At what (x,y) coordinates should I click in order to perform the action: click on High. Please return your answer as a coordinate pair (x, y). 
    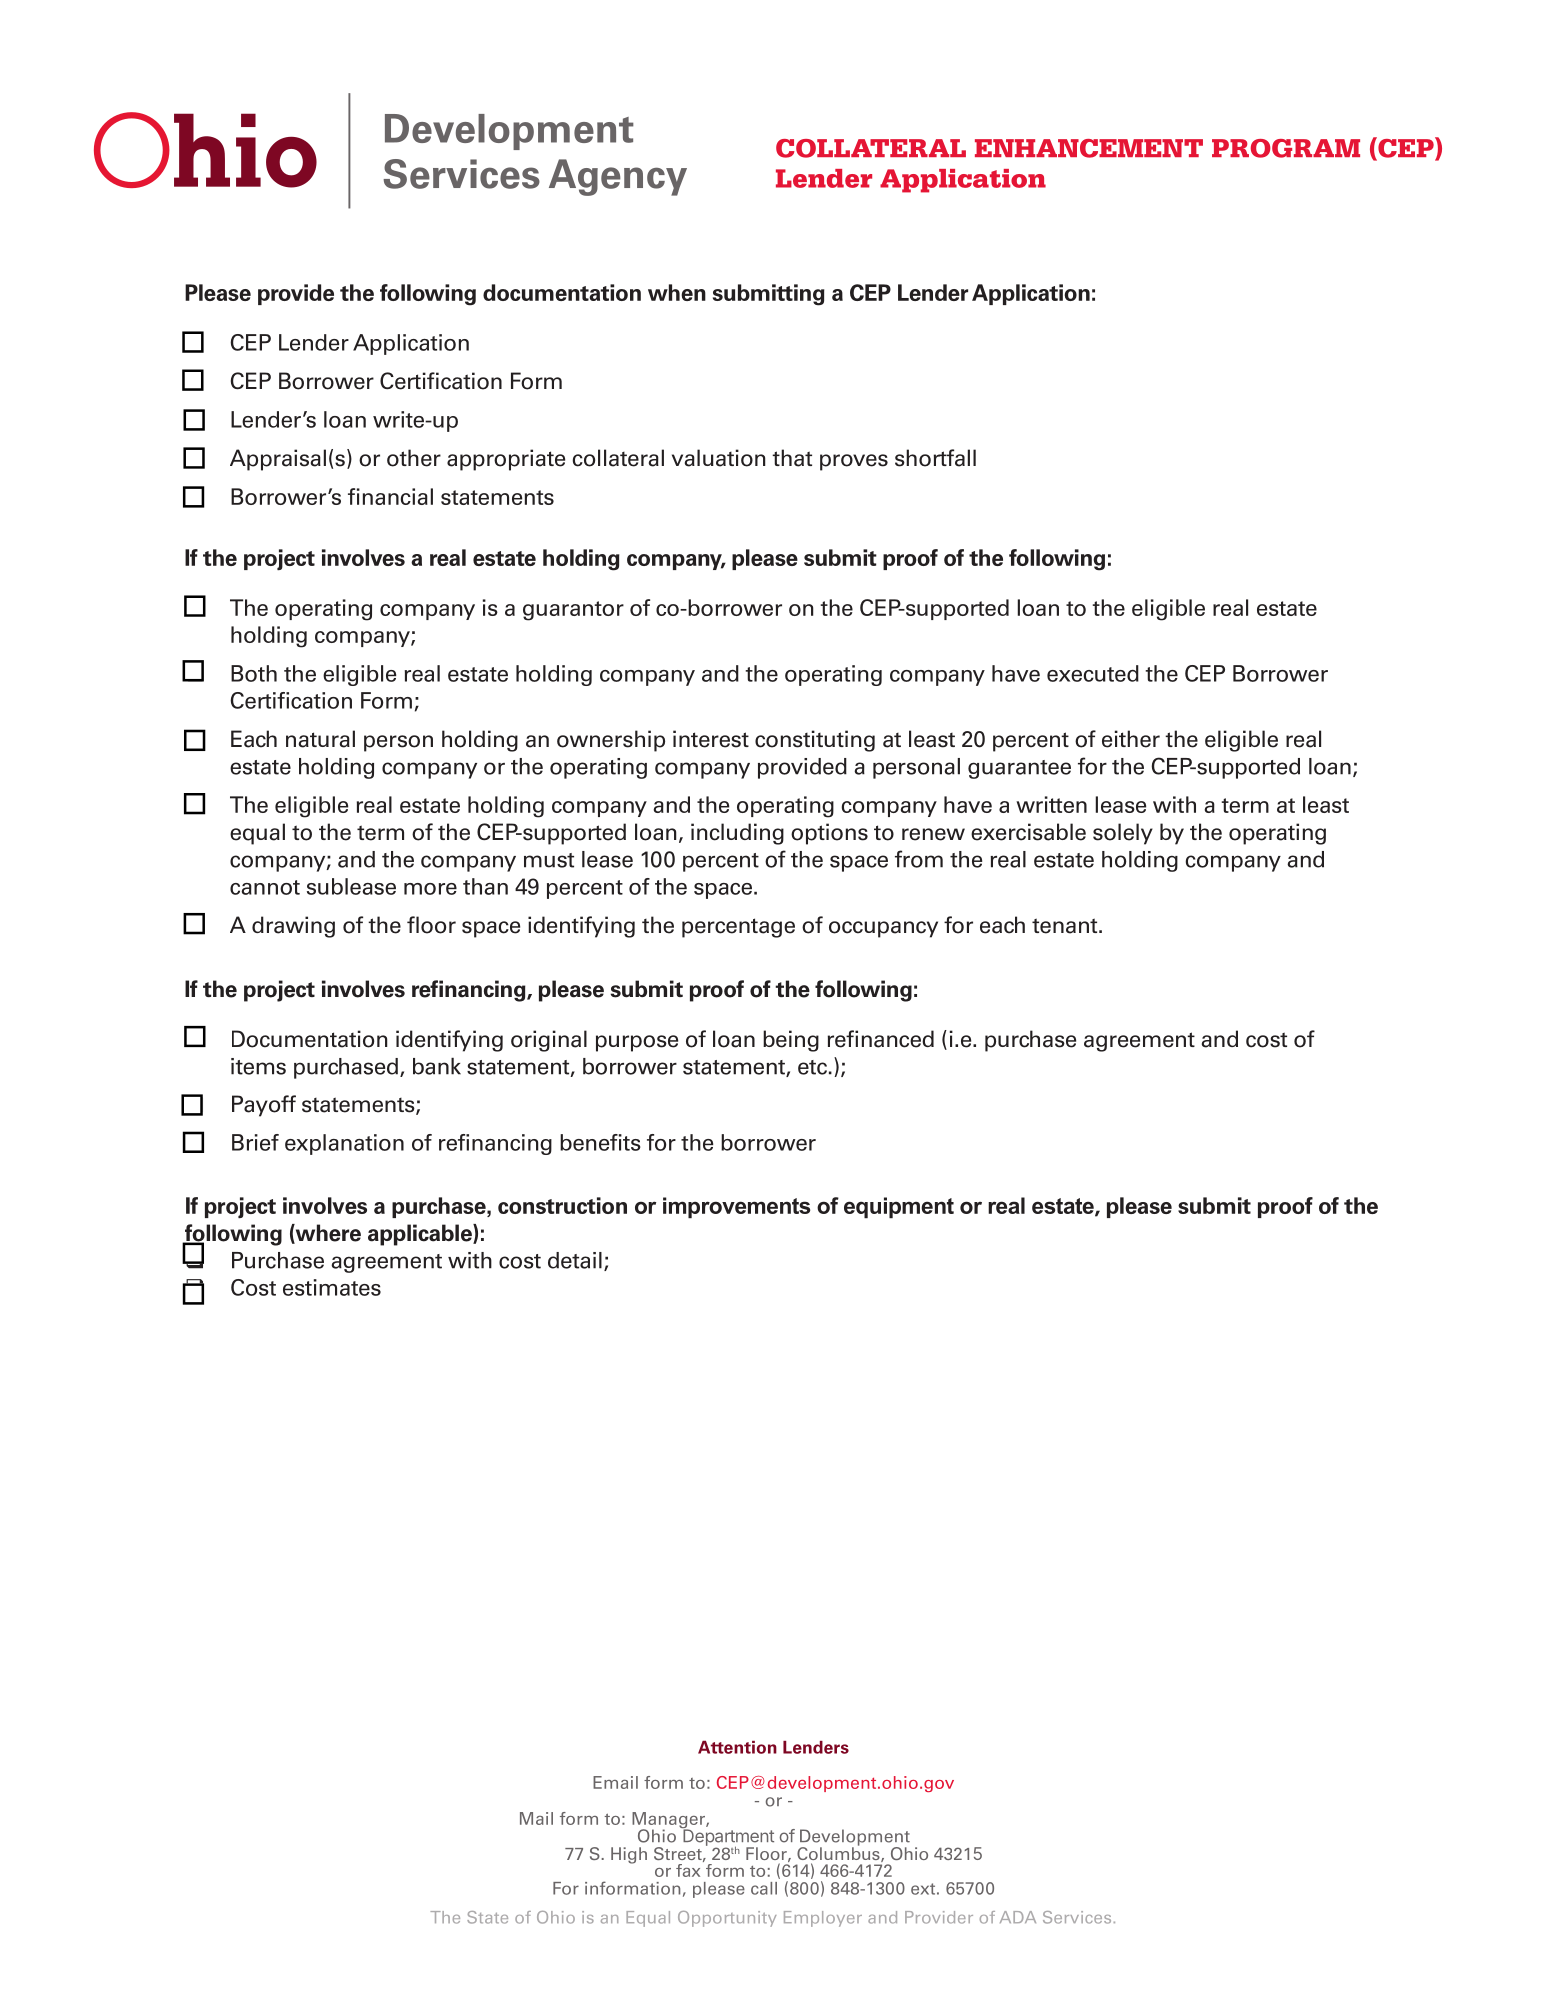
    Looking at the image, I should click on (629, 1855).
